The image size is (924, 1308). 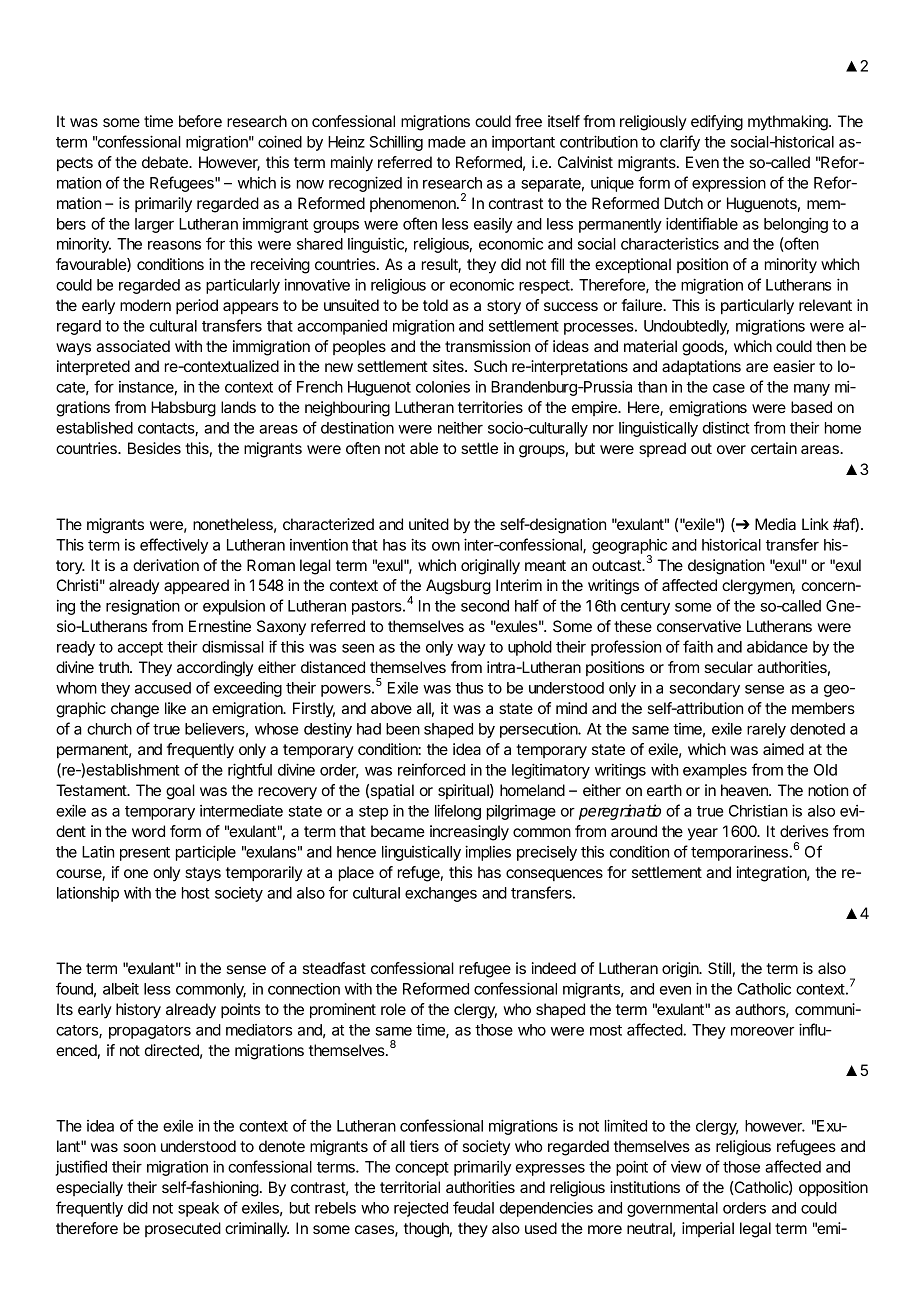 I want to click on Still, so click(x=719, y=968).
